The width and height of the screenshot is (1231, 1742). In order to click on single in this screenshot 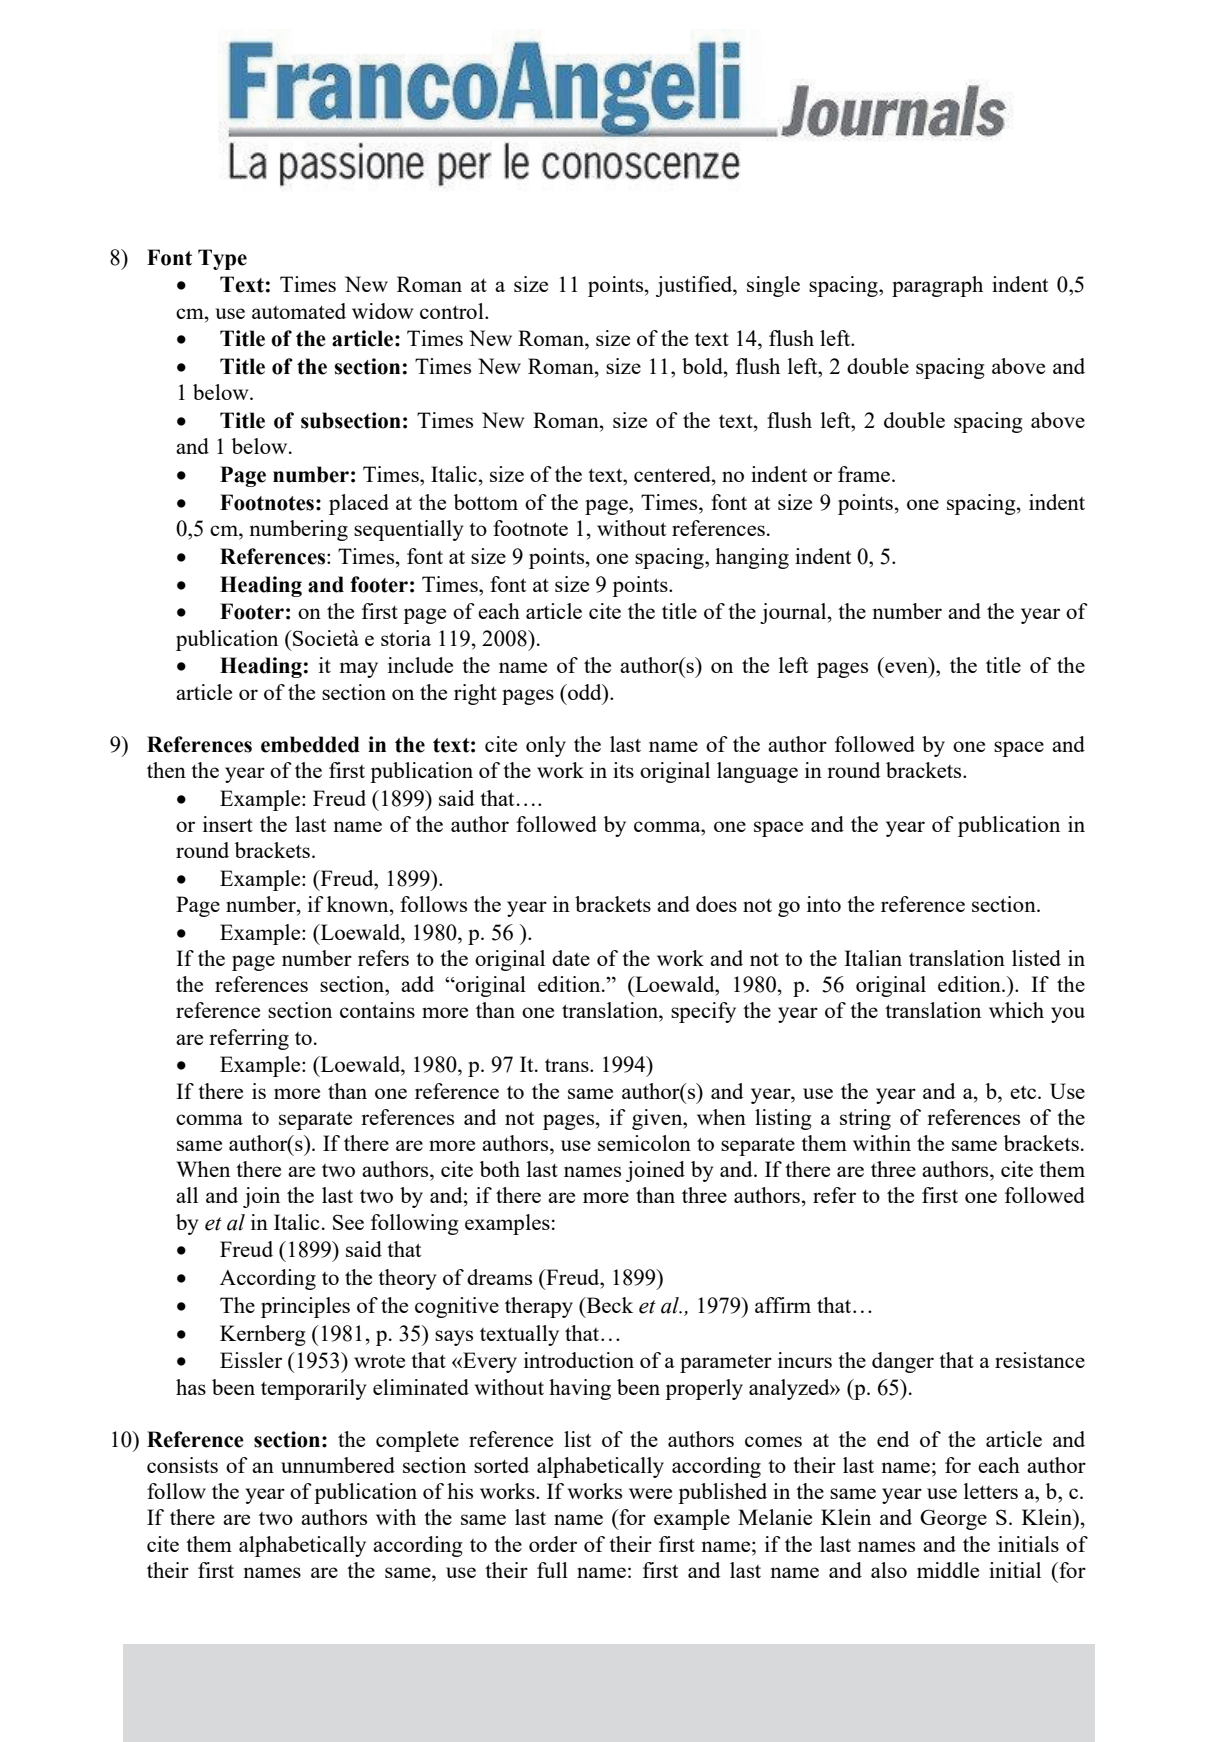, I will do `click(773, 286)`.
